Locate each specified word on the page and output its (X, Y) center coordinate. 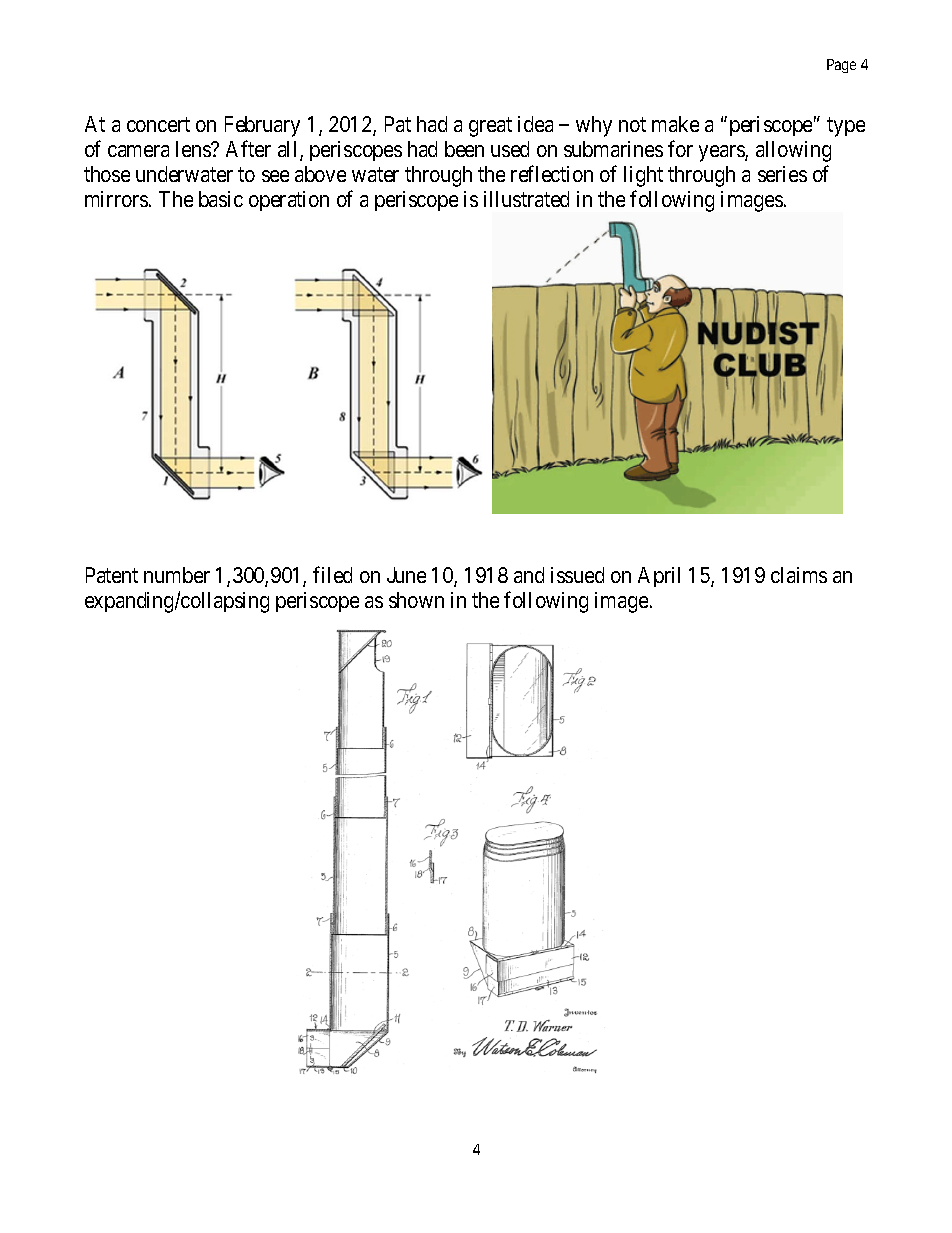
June (406, 575)
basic (221, 199)
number (177, 575)
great (490, 127)
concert (158, 124)
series (782, 174)
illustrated (526, 199)
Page (841, 66)
